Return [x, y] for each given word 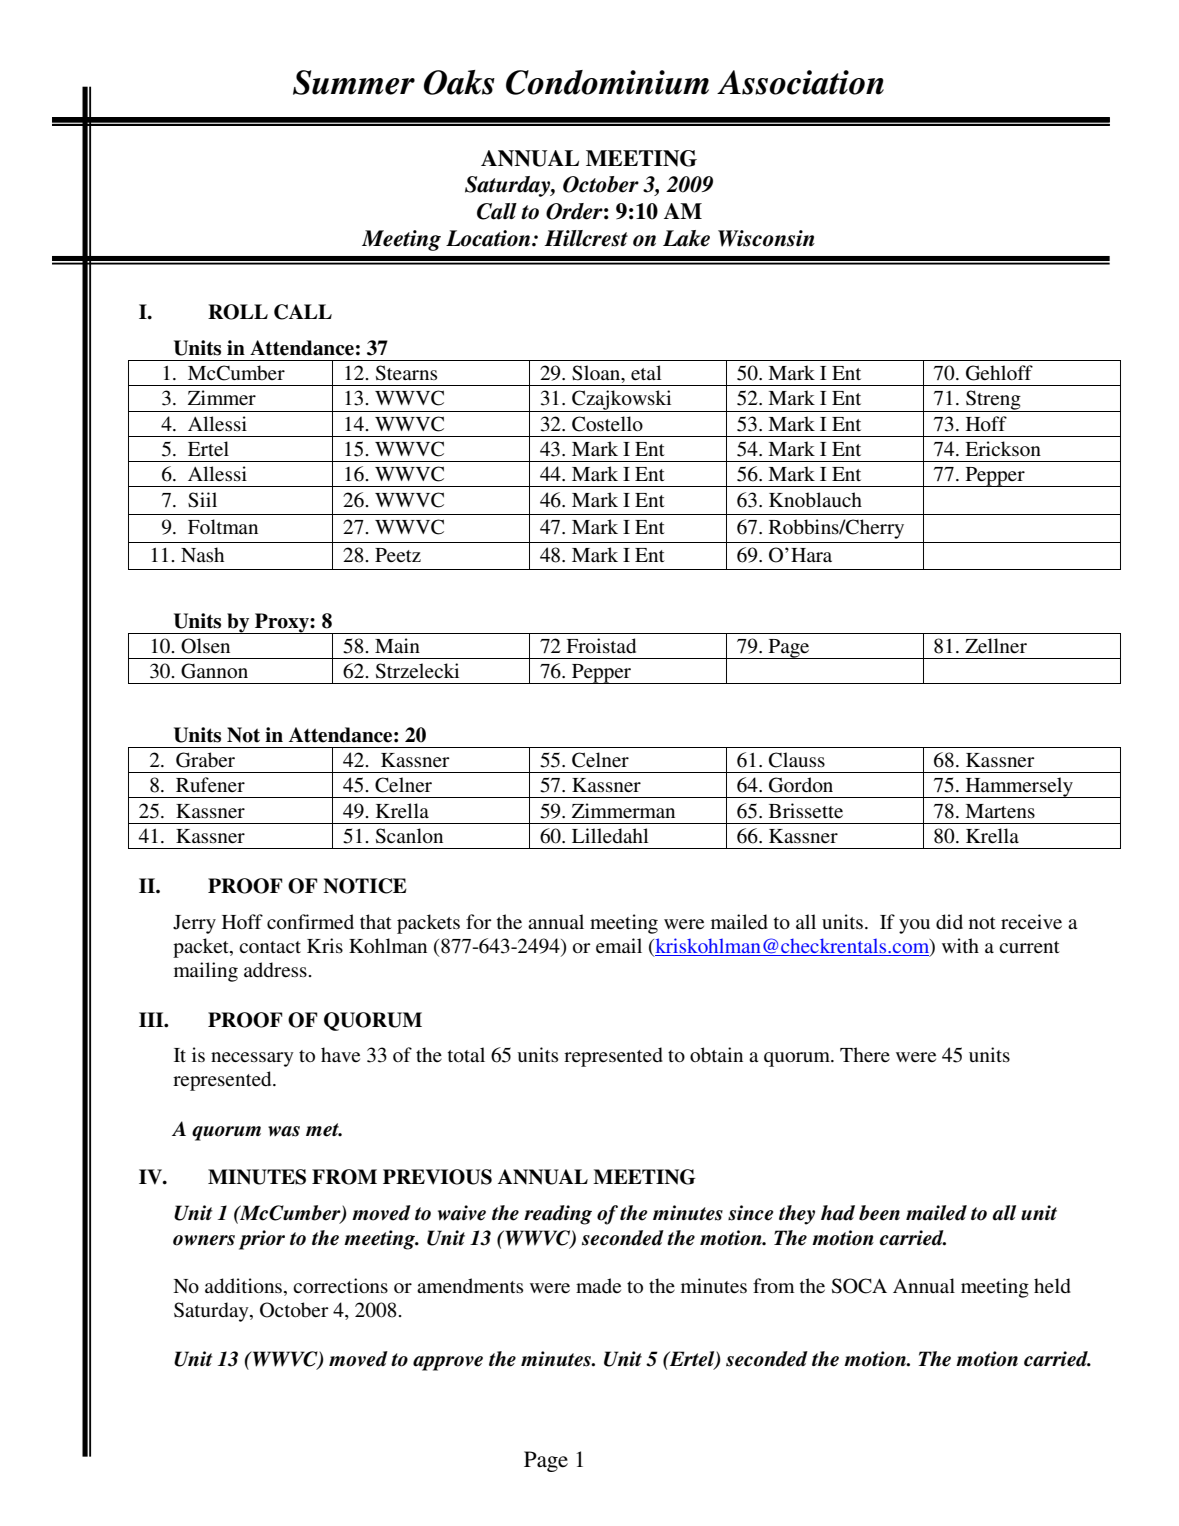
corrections [340, 1286]
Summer [354, 82]
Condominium [607, 82]
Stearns [406, 373]
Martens [1000, 811]
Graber [205, 760]
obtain [716, 1055]
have [340, 1055]
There [865, 1055]
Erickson [1003, 449]
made [598, 1286]
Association [800, 82]
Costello [607, 424]
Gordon [801, 785]
